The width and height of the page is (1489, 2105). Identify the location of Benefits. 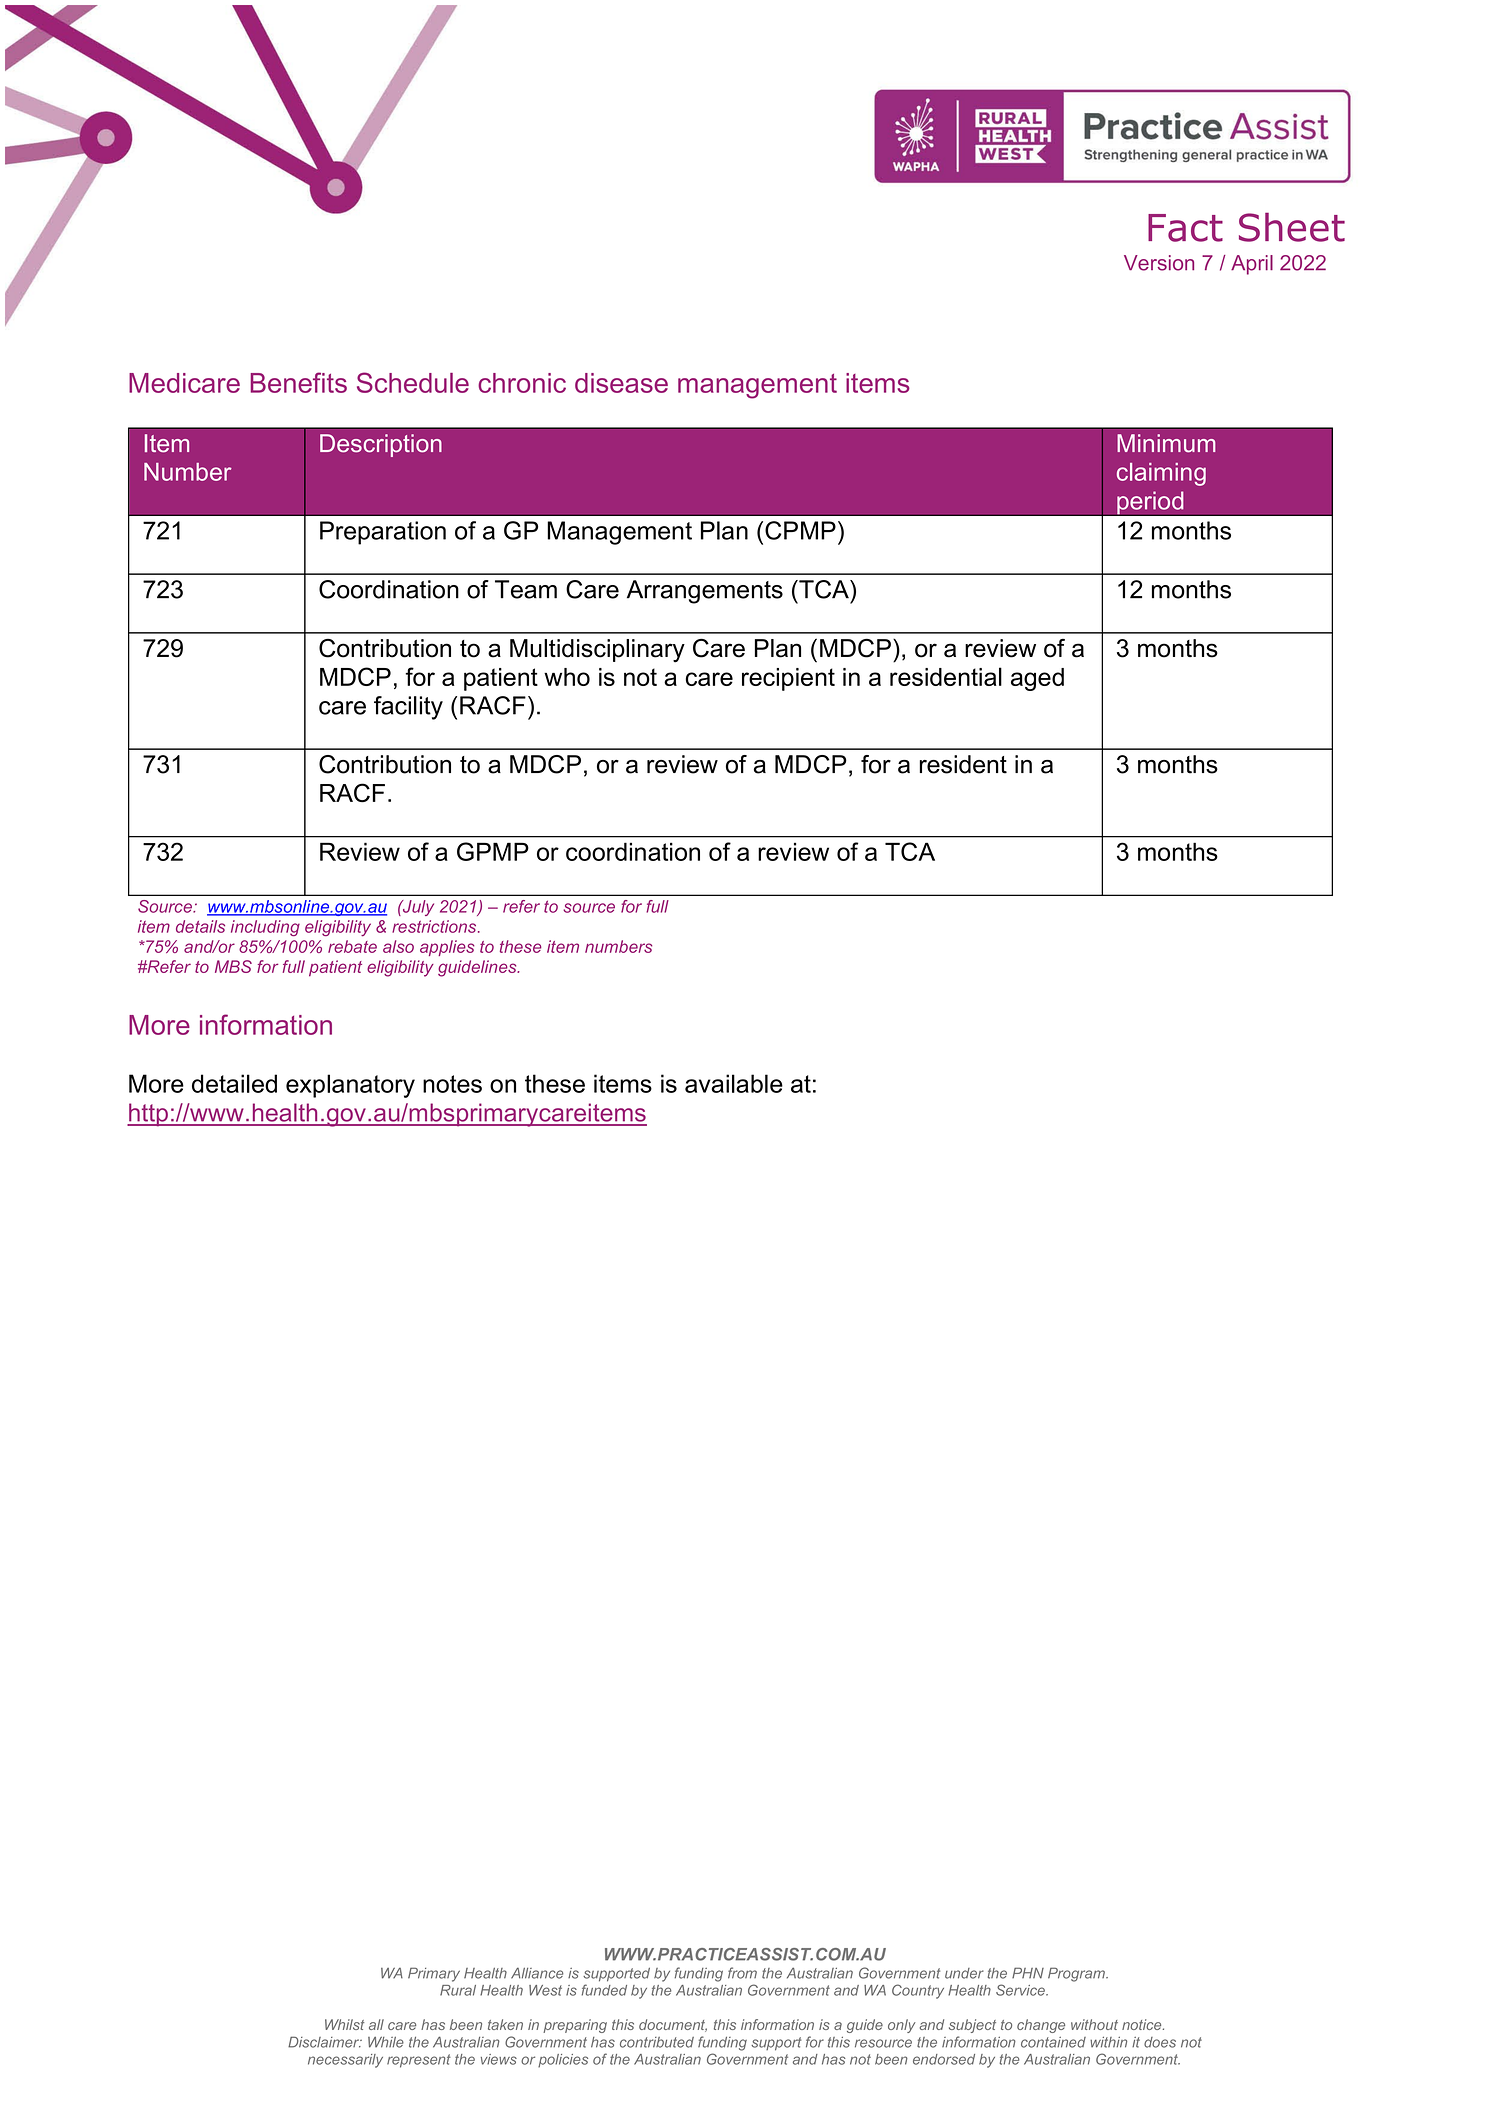
(298, 382).
